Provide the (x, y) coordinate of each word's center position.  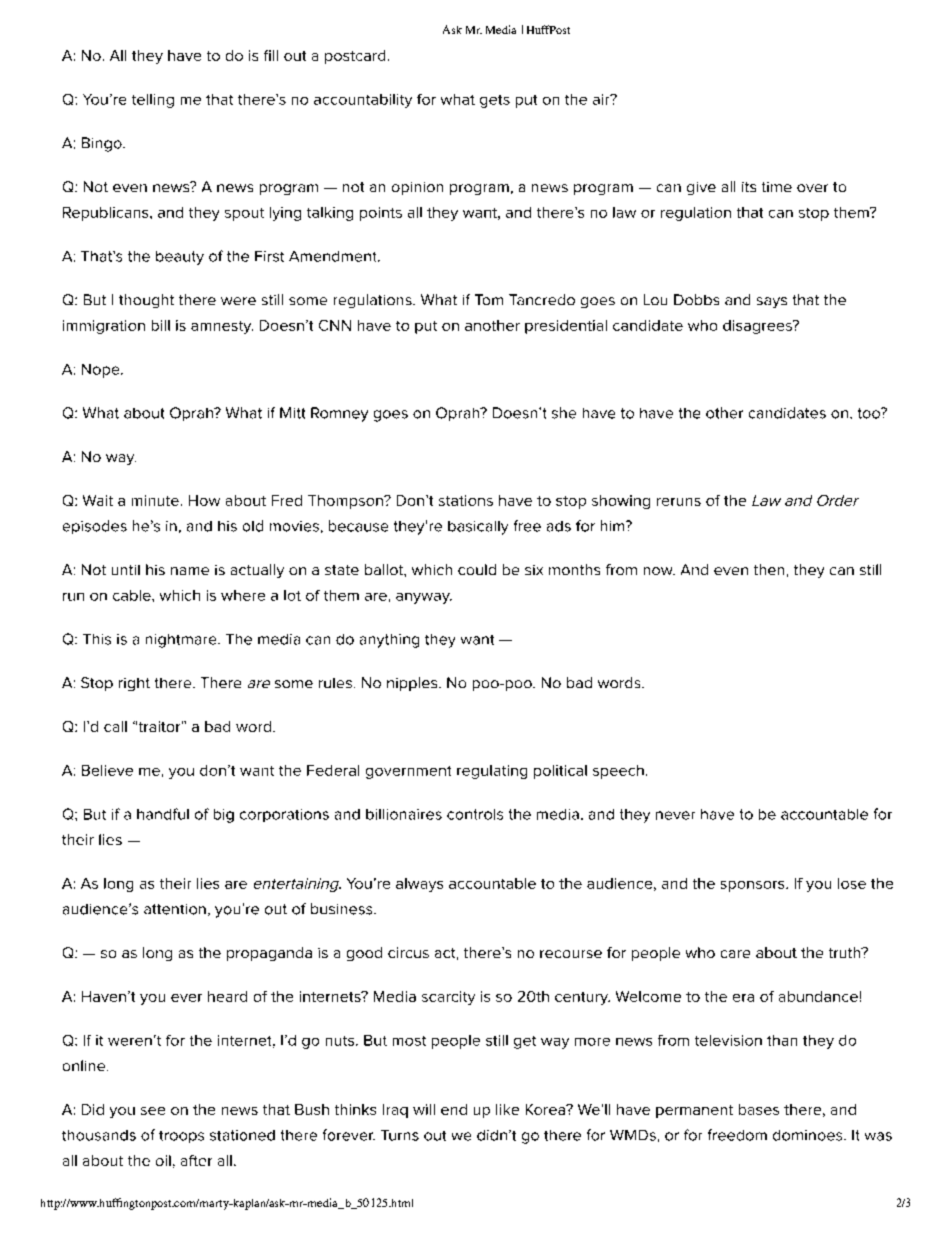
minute (155, 500)
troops (181, 1137)
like (507, 1109)
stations (466, 500)
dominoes (809, 1135)
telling (153, 101)
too (870, 413)
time (777, 187)
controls (475, 814)
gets (495, 101)
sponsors (754, 886)
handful (163, 814)
